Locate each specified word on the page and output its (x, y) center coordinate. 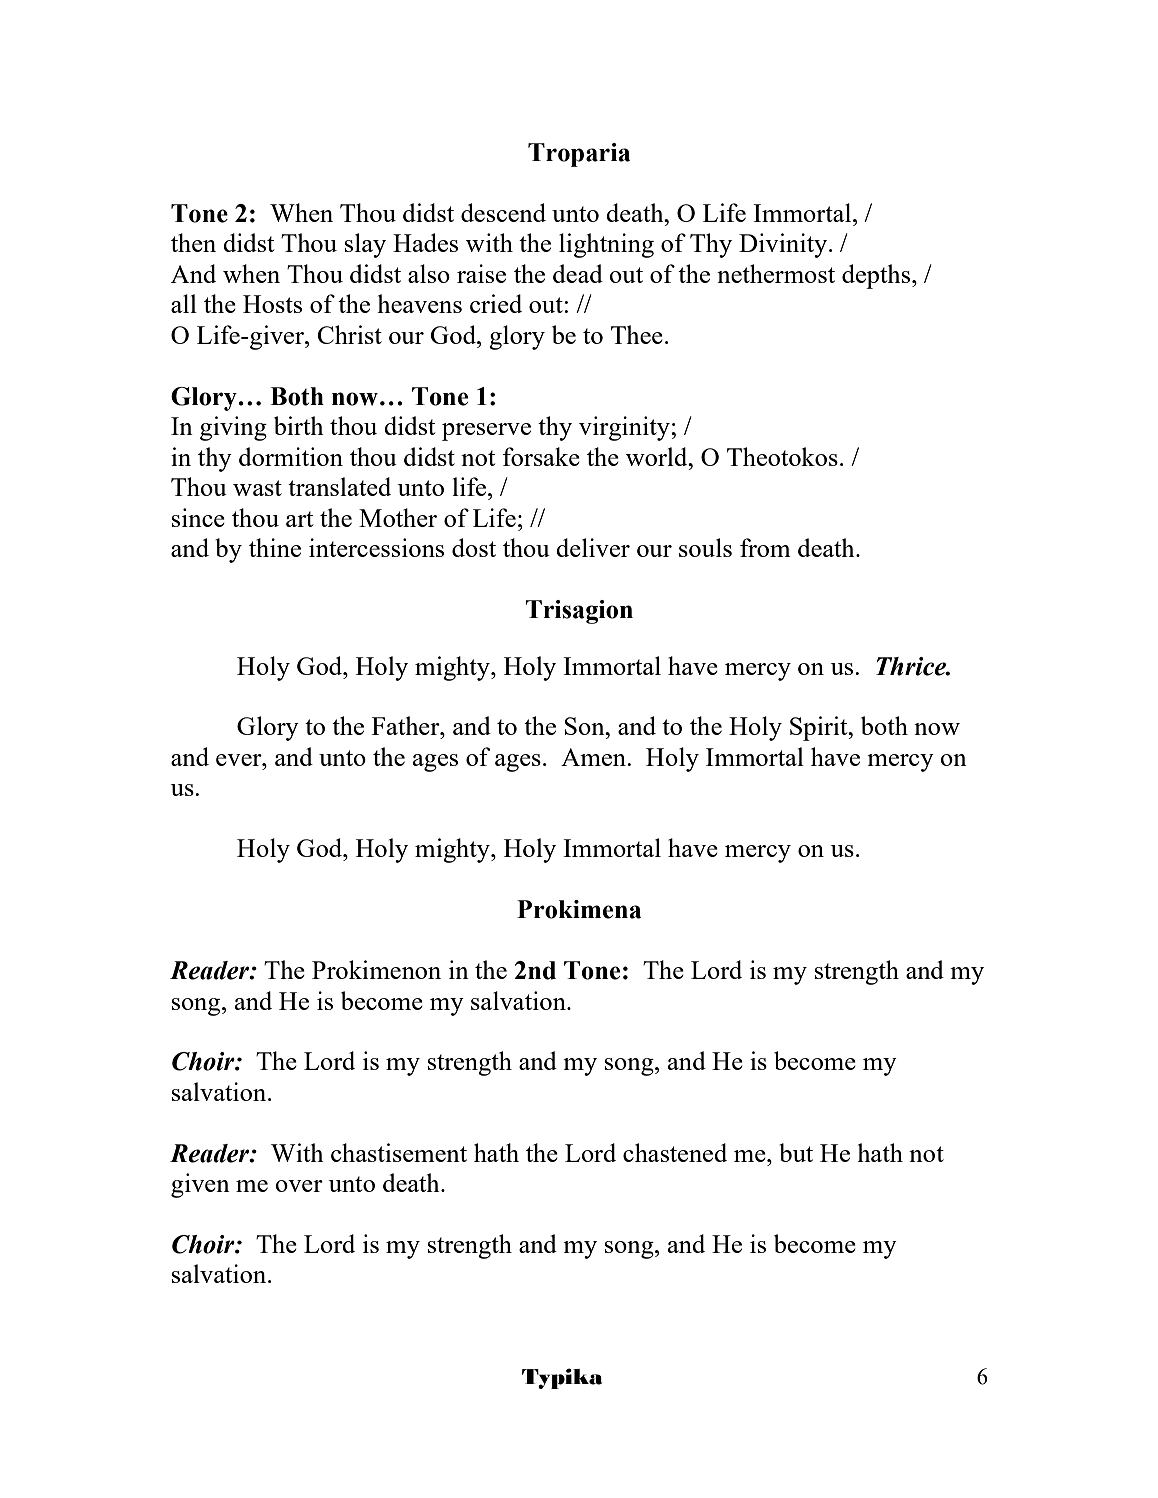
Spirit (820, 728)
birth (299, 425)
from (765, 547)
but (796, 1152)
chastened (675, 1152)
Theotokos (782, 456)
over (299, 1186)
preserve (486, 432)
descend (503, 212)
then (193, 242)
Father (407, 725)
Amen (594, 757)
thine (275, 547)
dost (474, 547)
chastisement (399, 1152)
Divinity (784, 245)
